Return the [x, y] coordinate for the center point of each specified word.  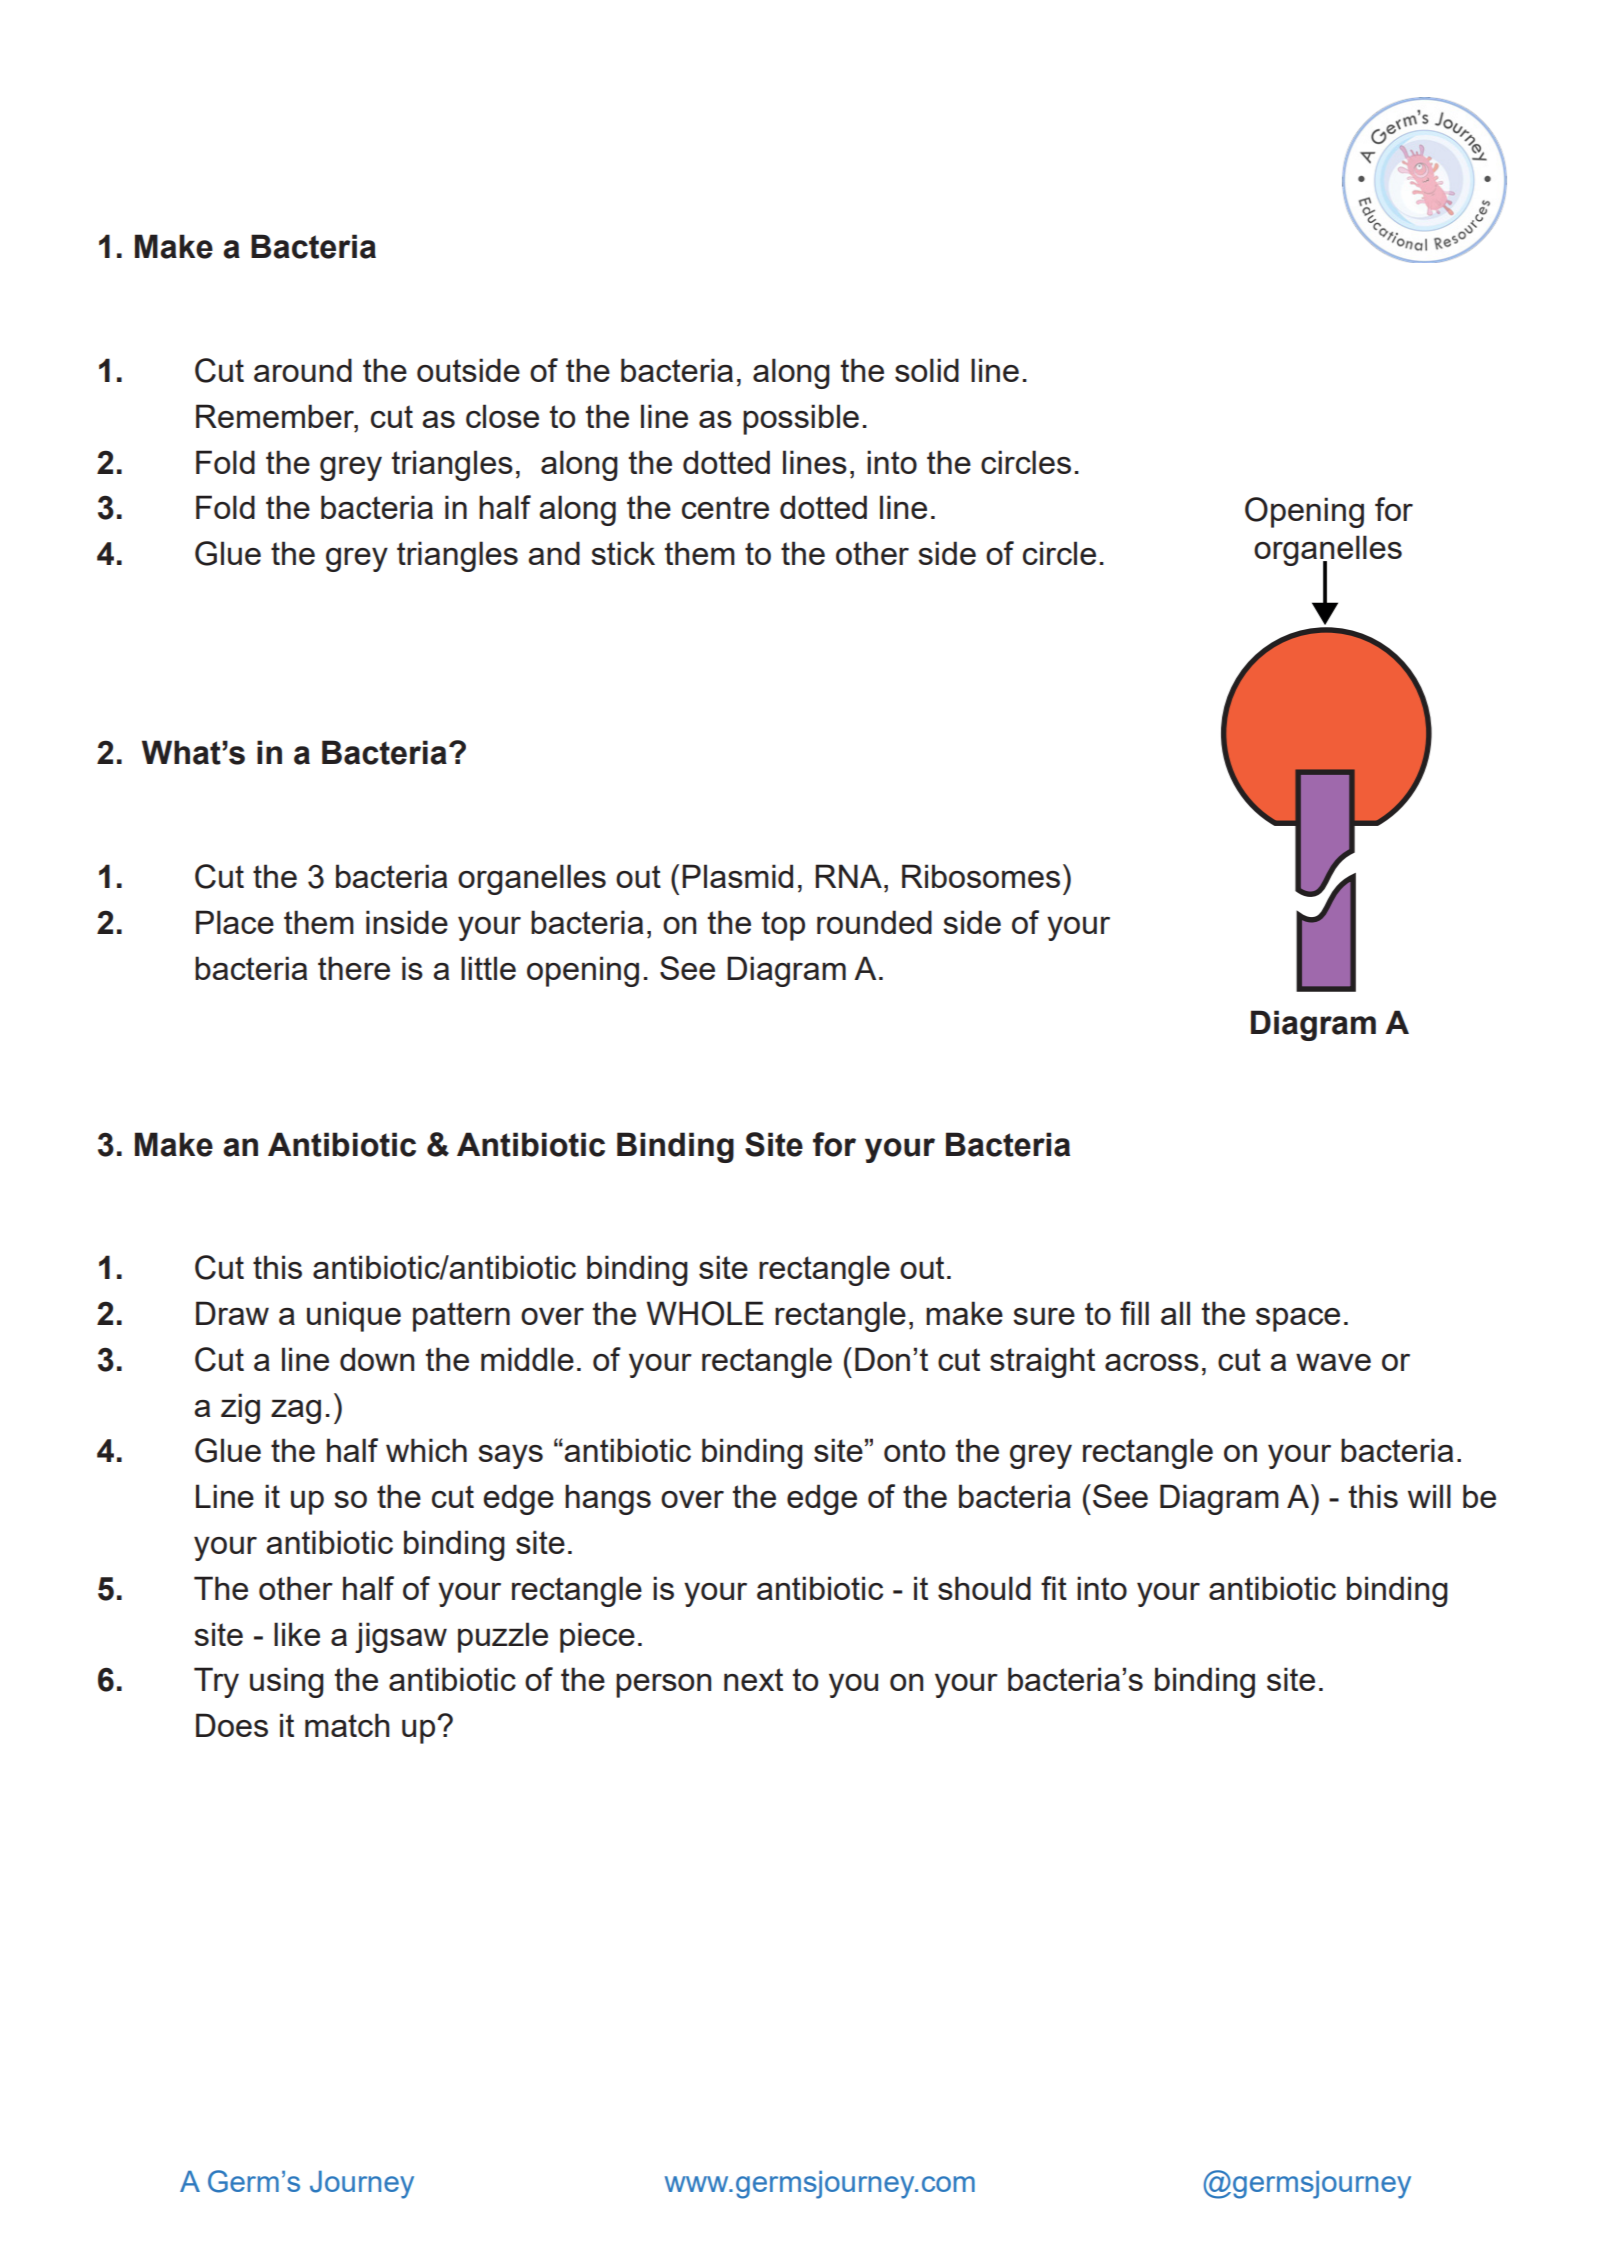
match [347, 1725]
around [303, 370]
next [753, 1679]
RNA [848, 876]
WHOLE [705, 1313]
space [1298, 1320]
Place [235, 922]
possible [801, 419]
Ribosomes [981, 876]
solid [927, 370]
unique [354, 1316]
